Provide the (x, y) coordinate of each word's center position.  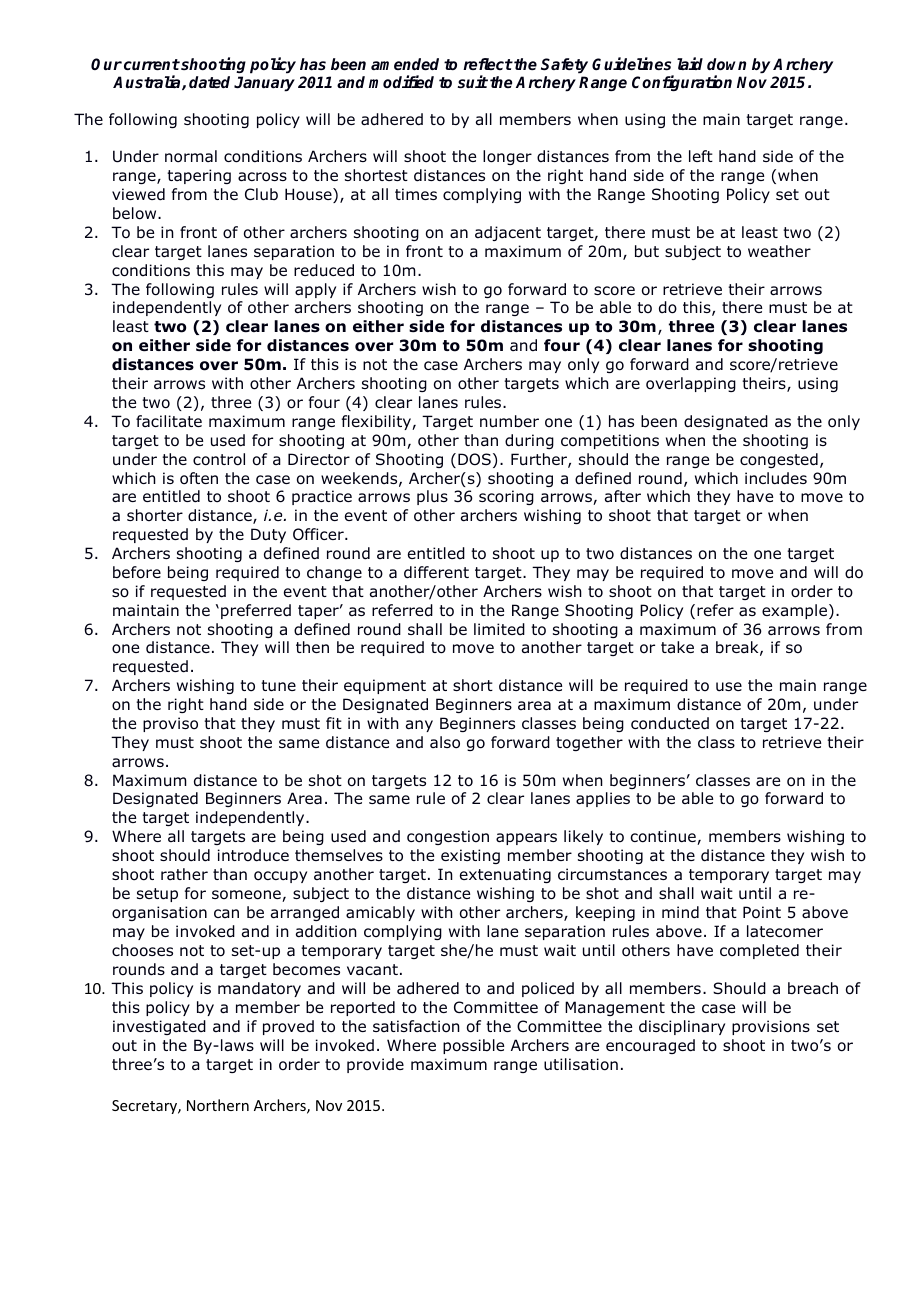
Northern (218, 1105)
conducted (670, 723)
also (445, 742)
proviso (170, 724)
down (726, 64)
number (509, 421)
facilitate (169, 421)
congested (779, 460)
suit (473, 81)
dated (209, 82)
